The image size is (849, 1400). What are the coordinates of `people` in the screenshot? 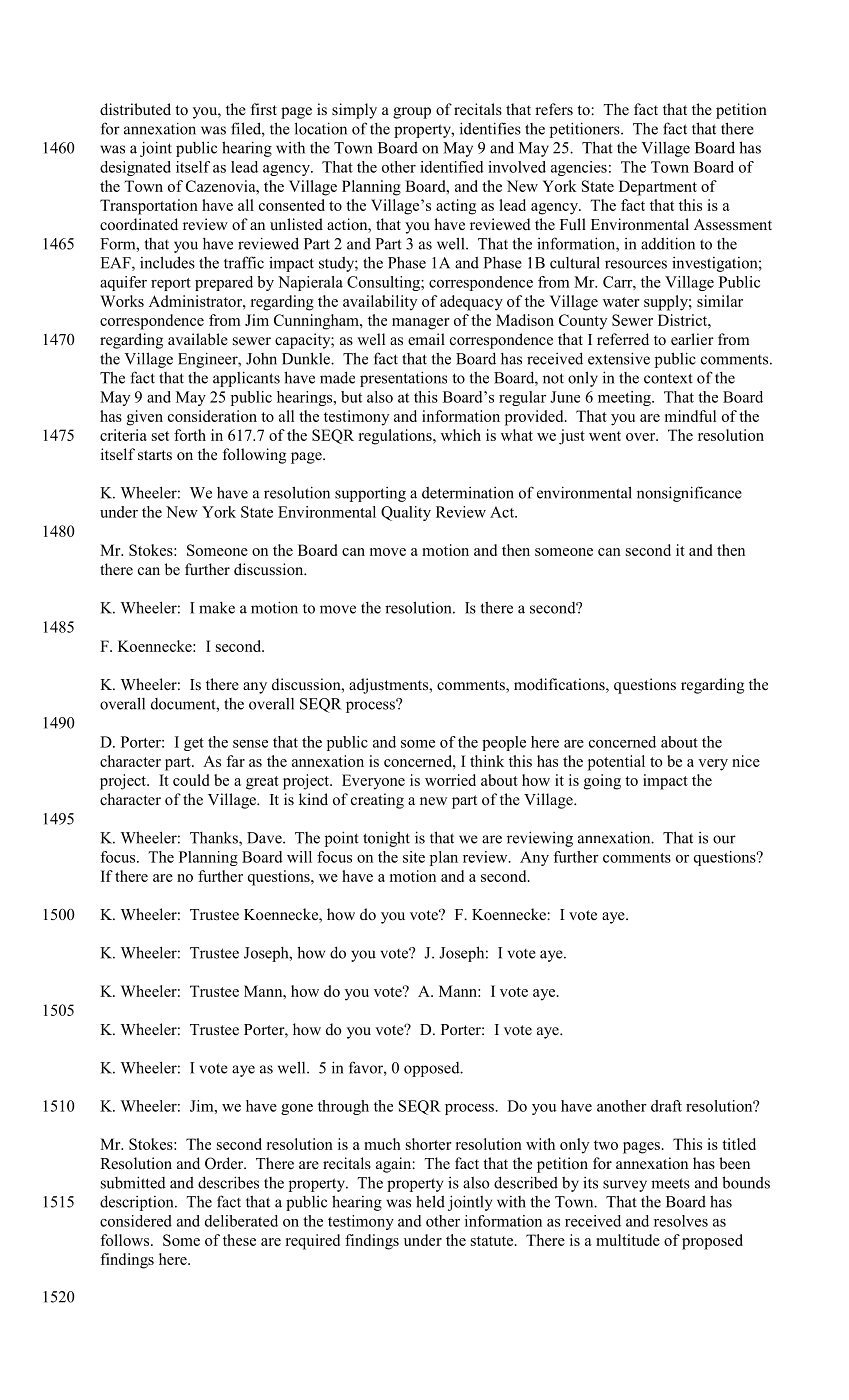 It's located at (504, 743).
